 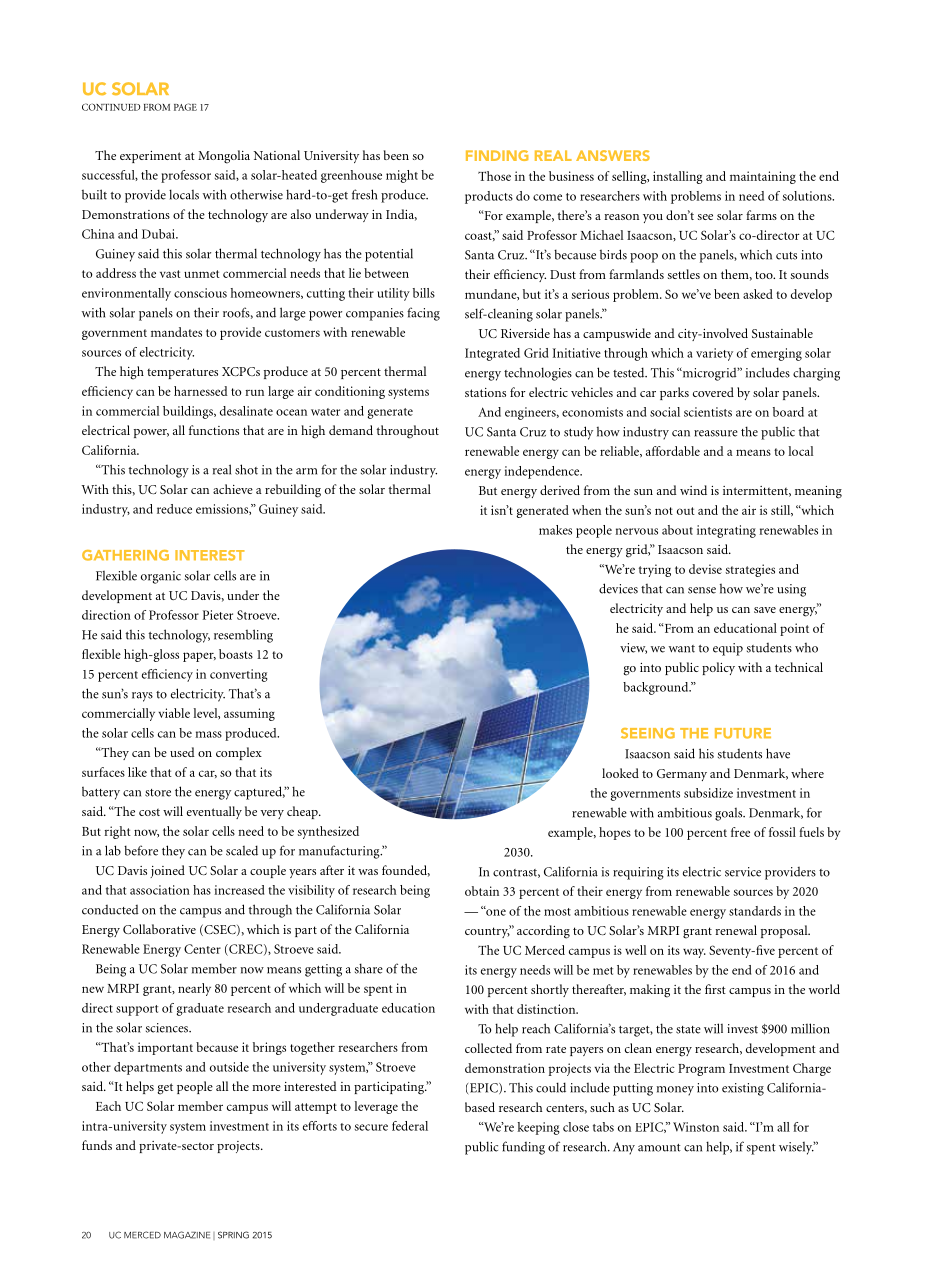 What do you see at coordinates (482, 891) in the screenshot?
I see `obtain` at bounding box center [482, 891].
